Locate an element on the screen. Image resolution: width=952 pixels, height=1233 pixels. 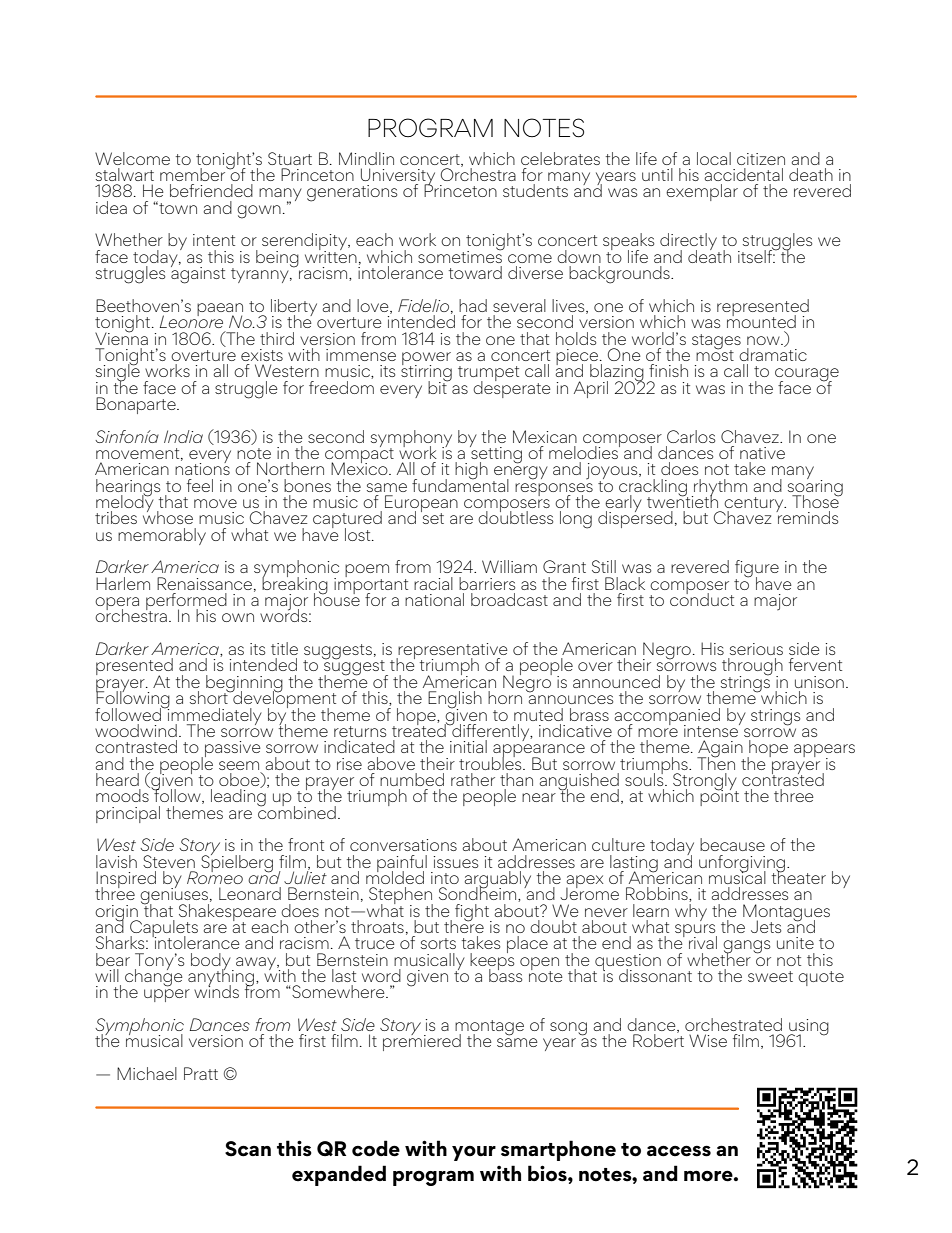
your is located at coordinates (474, 1153).
